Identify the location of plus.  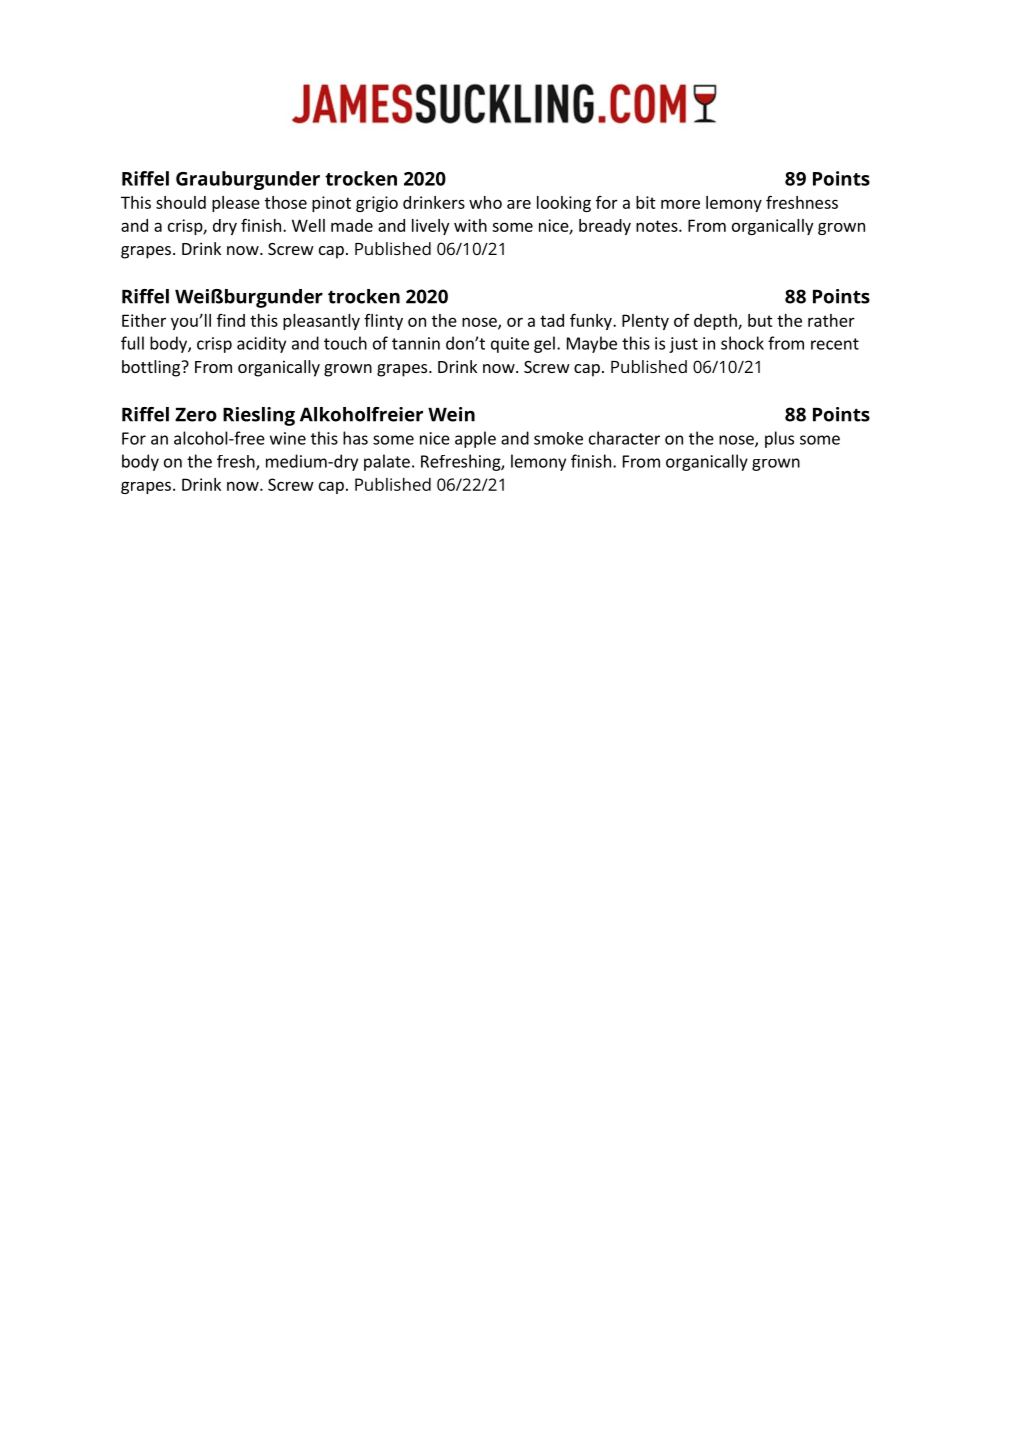
(779, 439).
